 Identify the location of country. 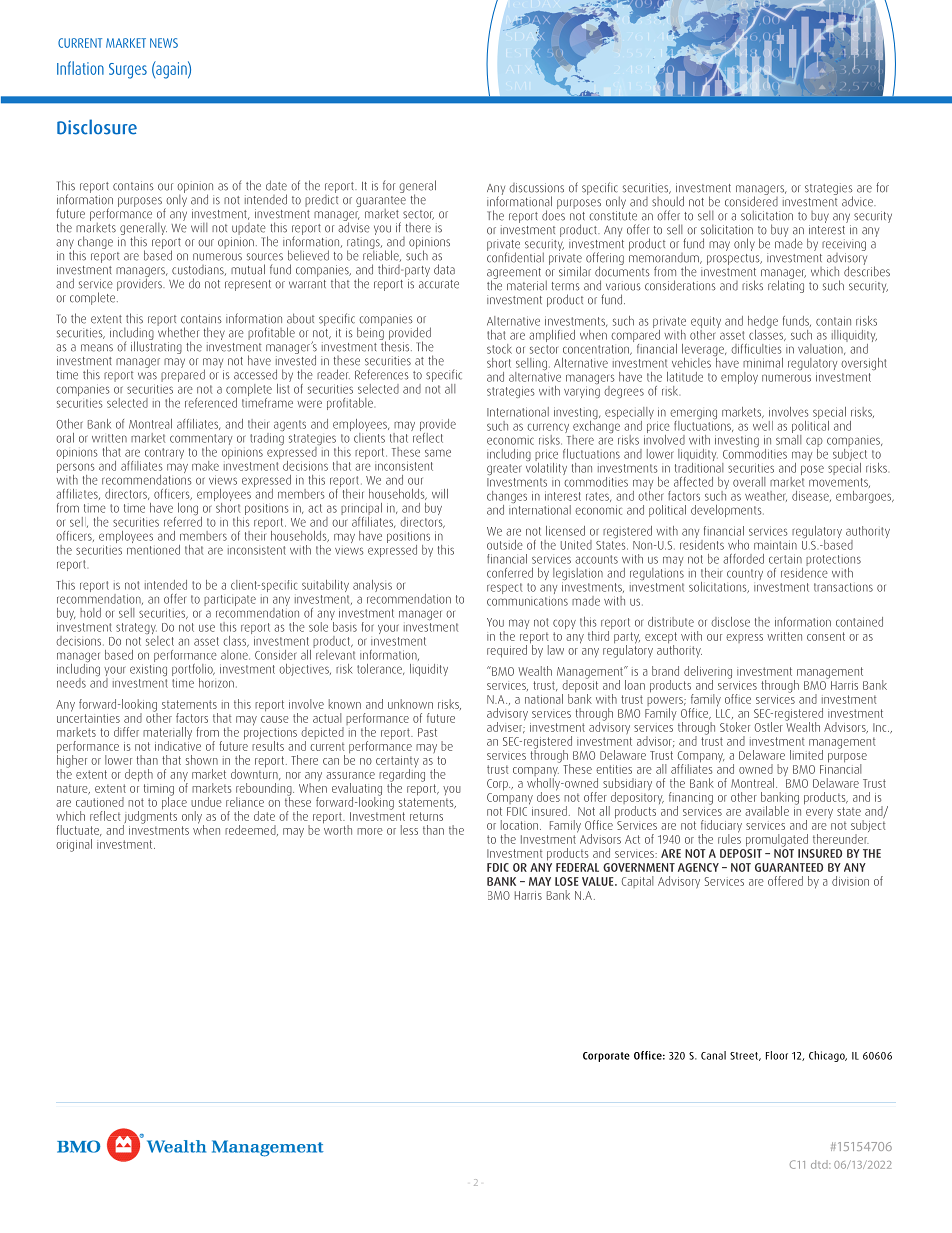
(745, 574).
